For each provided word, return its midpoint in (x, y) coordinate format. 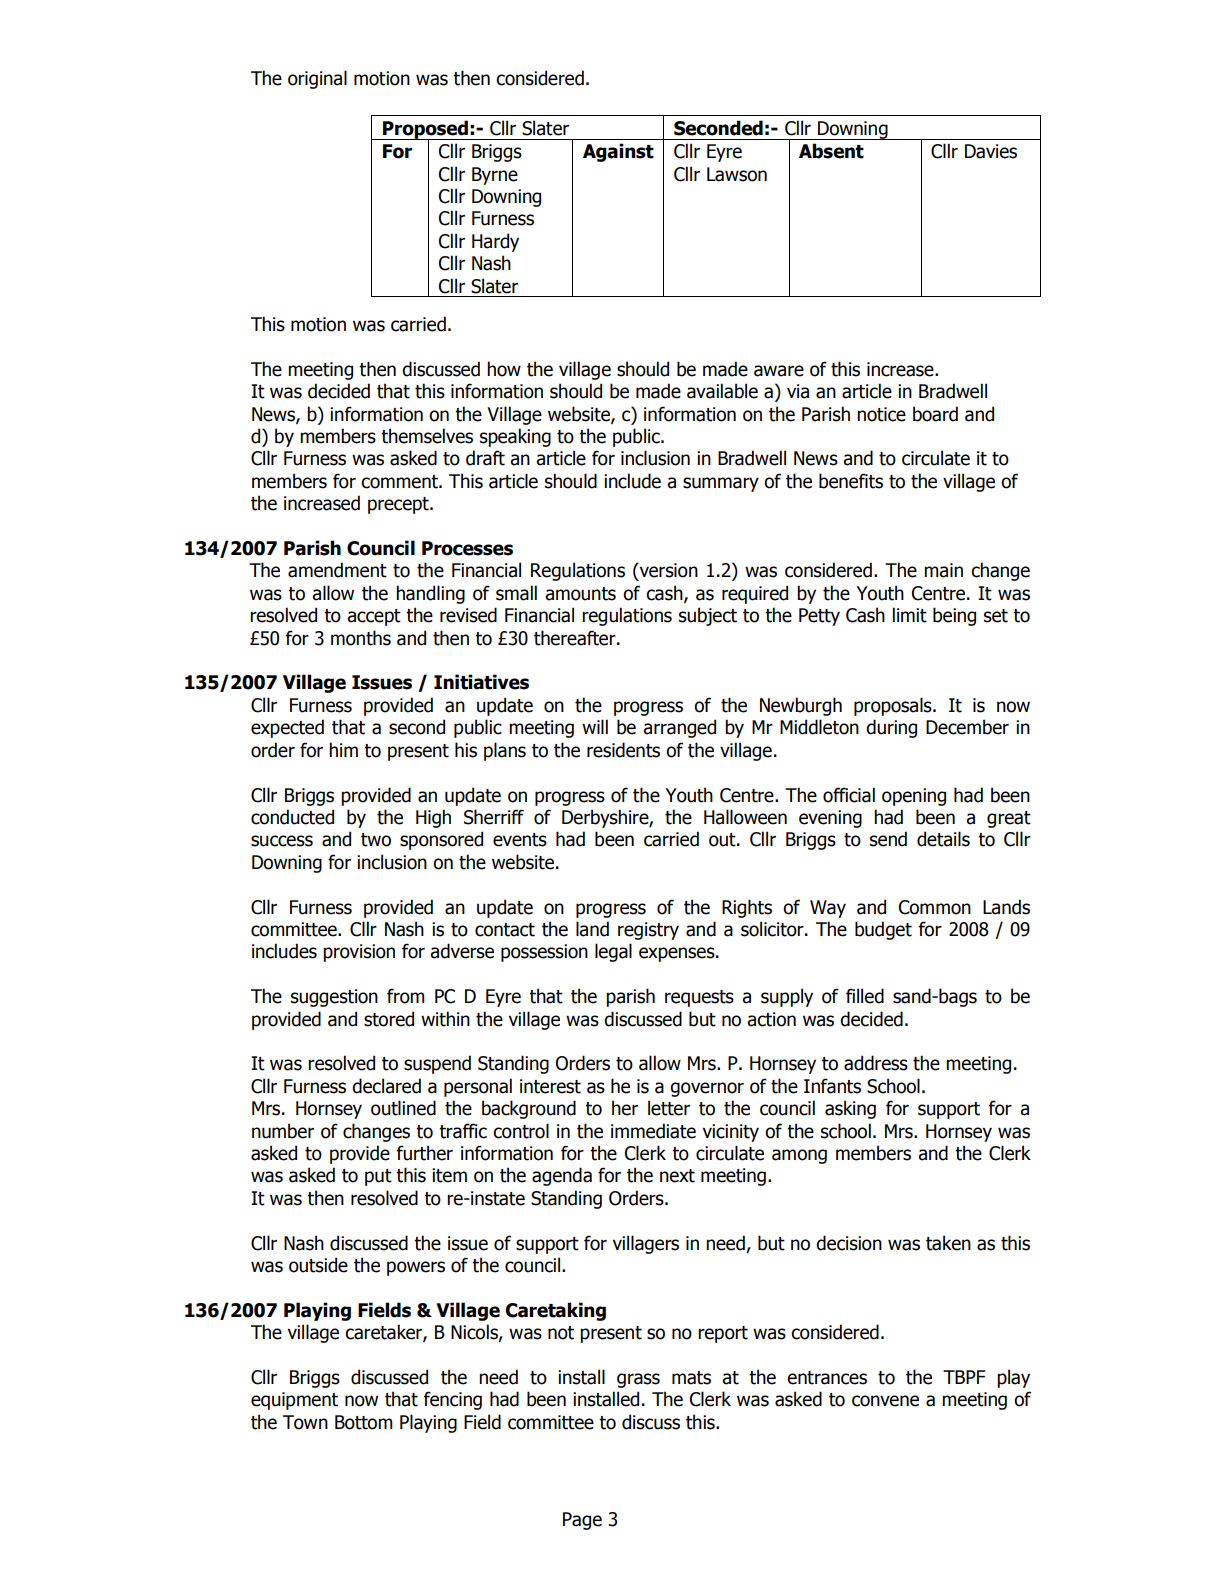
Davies (991, 151)
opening (914, 797)
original (317, 79)
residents (623, 750)
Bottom (364, 1422)
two (376, 840)
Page (582, 1521)
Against (618, 152)
